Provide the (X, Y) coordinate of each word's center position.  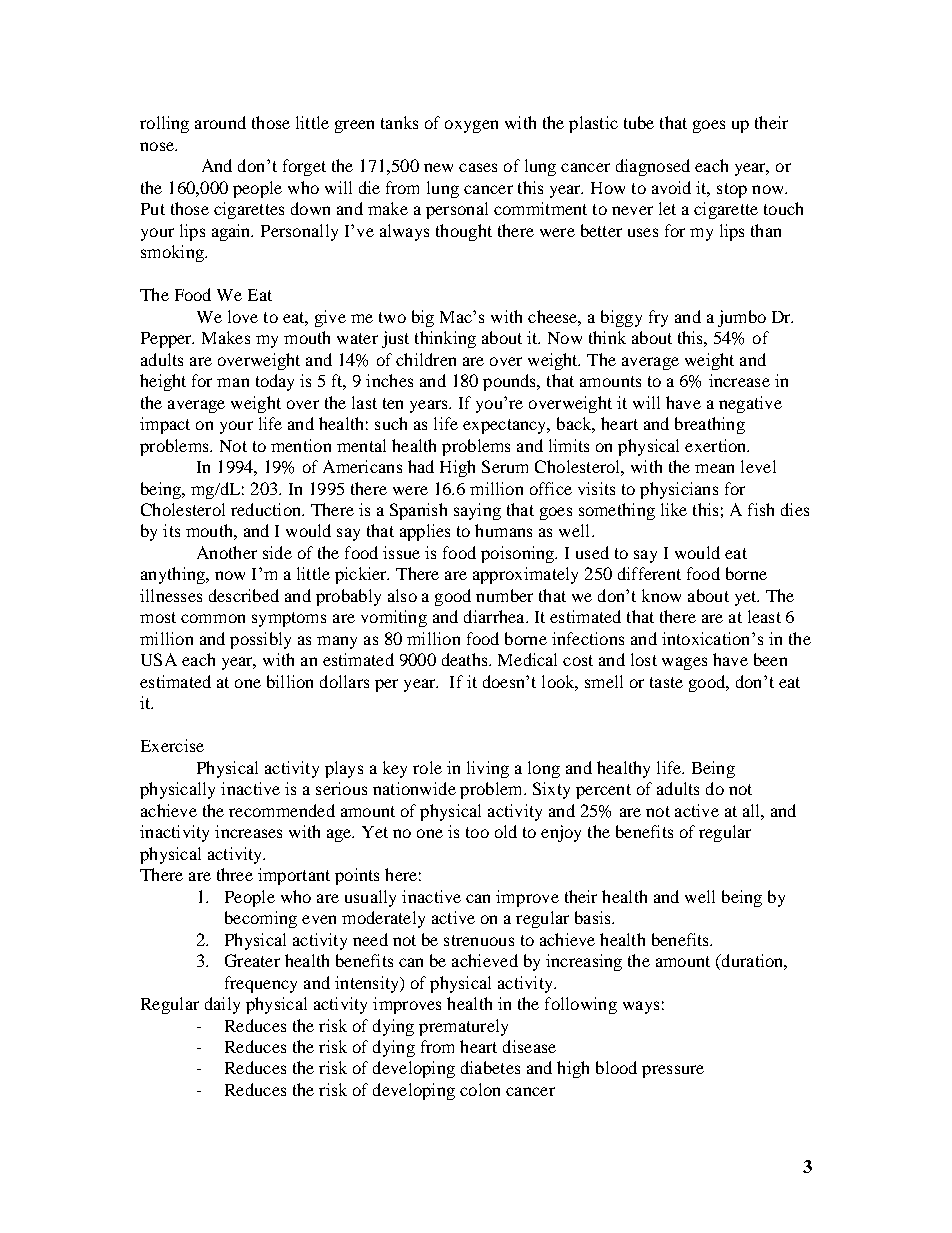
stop (732, 190)
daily (222, 1005)
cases (478, 167)
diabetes (490, 1067)
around (220, 122)
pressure (673, 1071)
